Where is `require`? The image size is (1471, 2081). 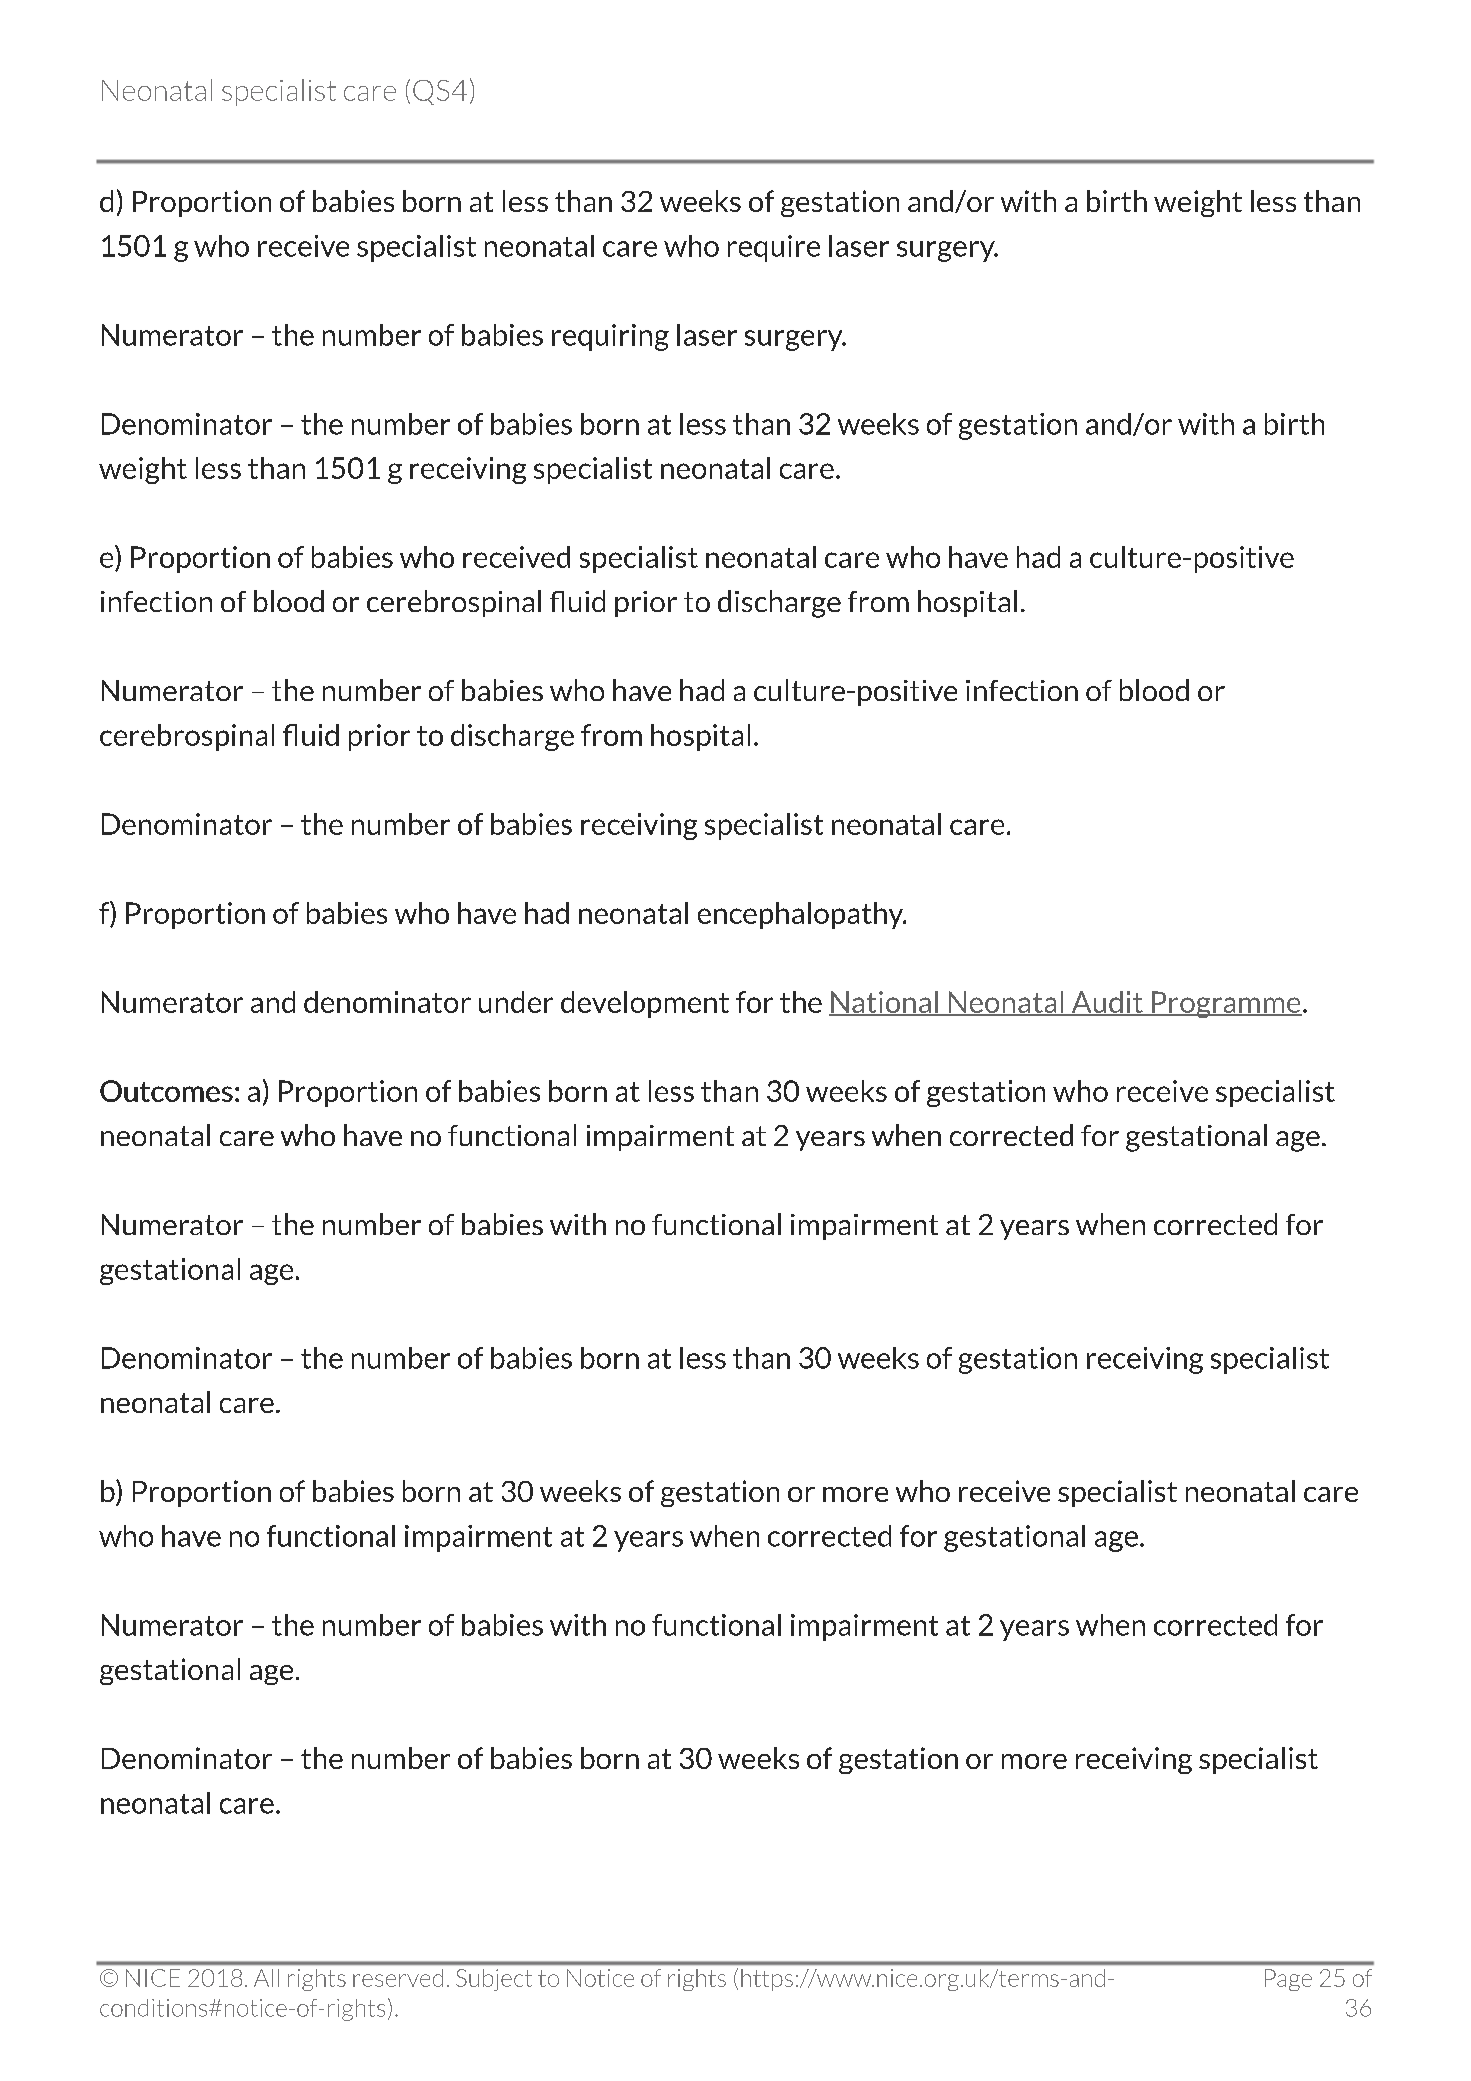
require is located at coordinates (774, 248).
